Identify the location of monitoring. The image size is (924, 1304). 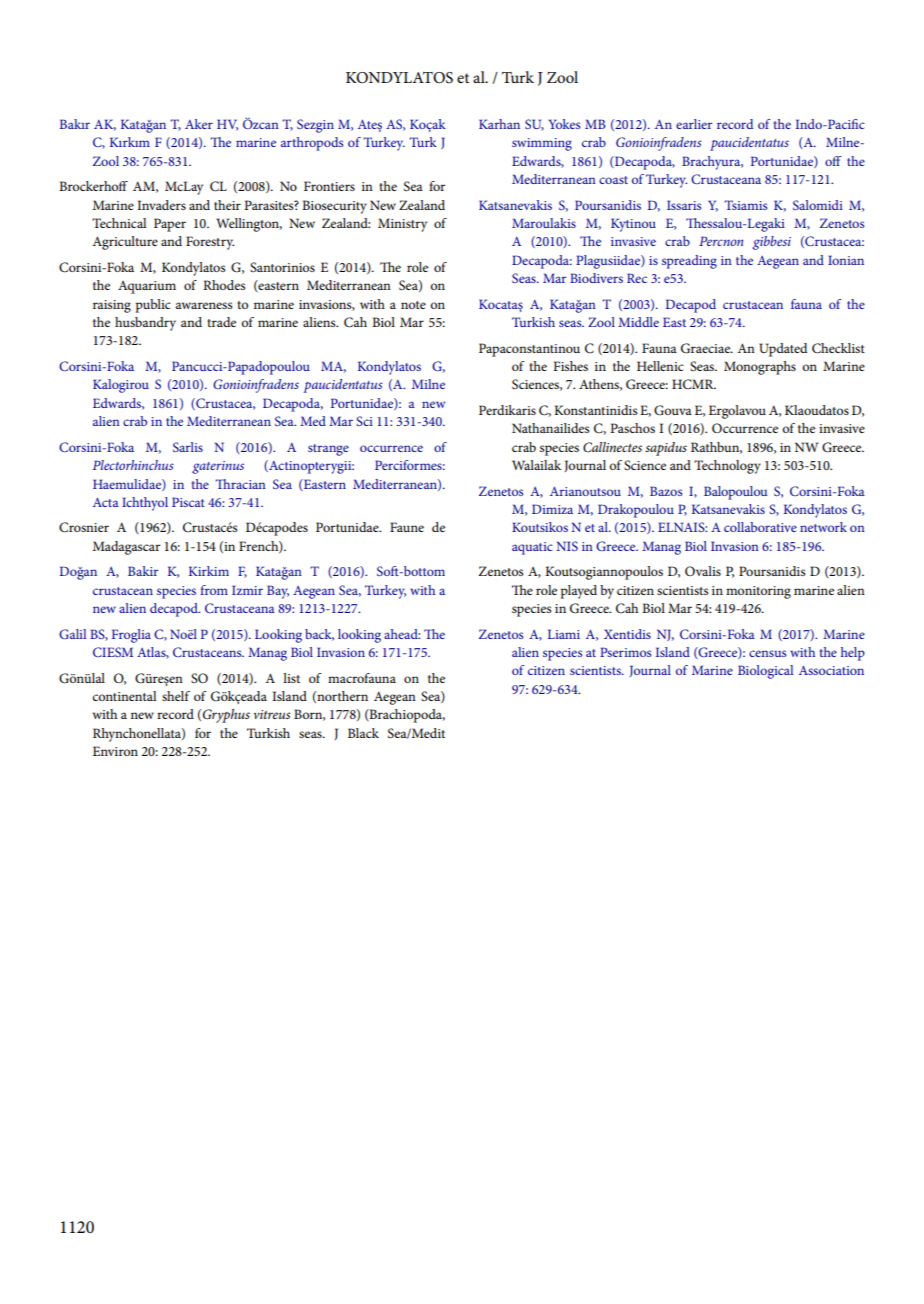
(758, 592).
